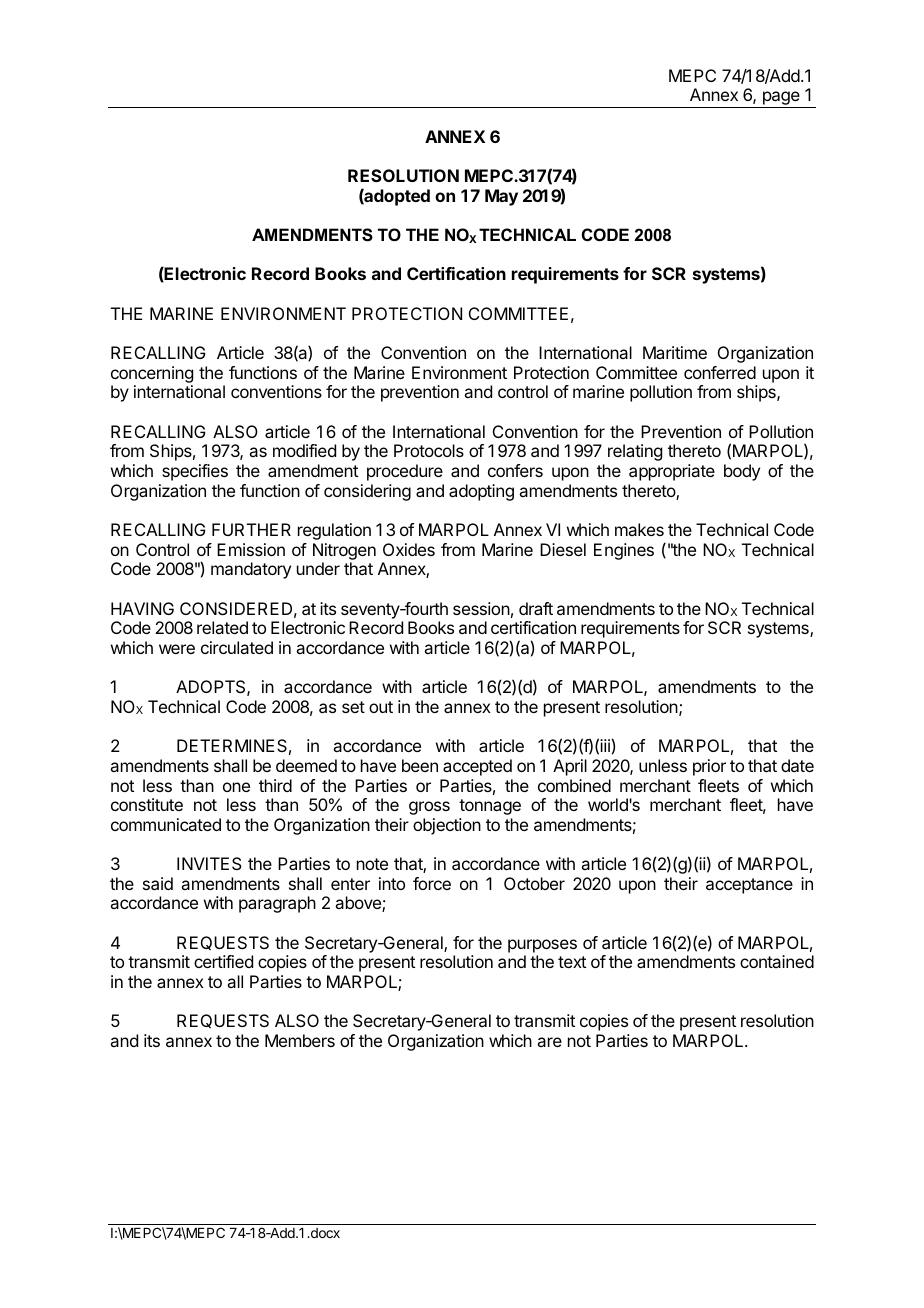 The height and width of the screenshot is (1308, 924). What do you see at coordinates (481, 608) in the screenshot?
I see `session` at bounding box center [481, 608].
